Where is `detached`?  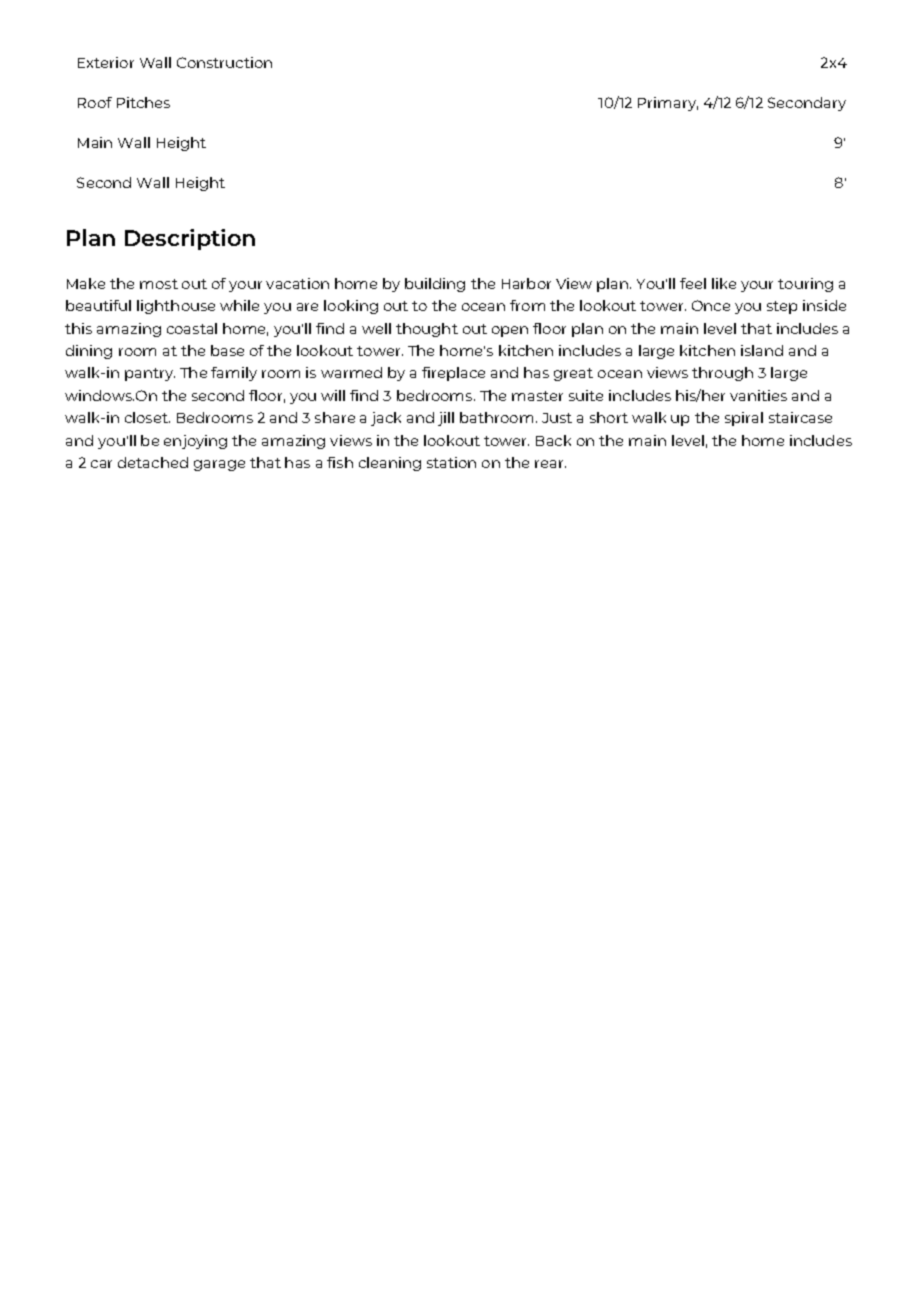
detached is located at coordinates (153, 462).
